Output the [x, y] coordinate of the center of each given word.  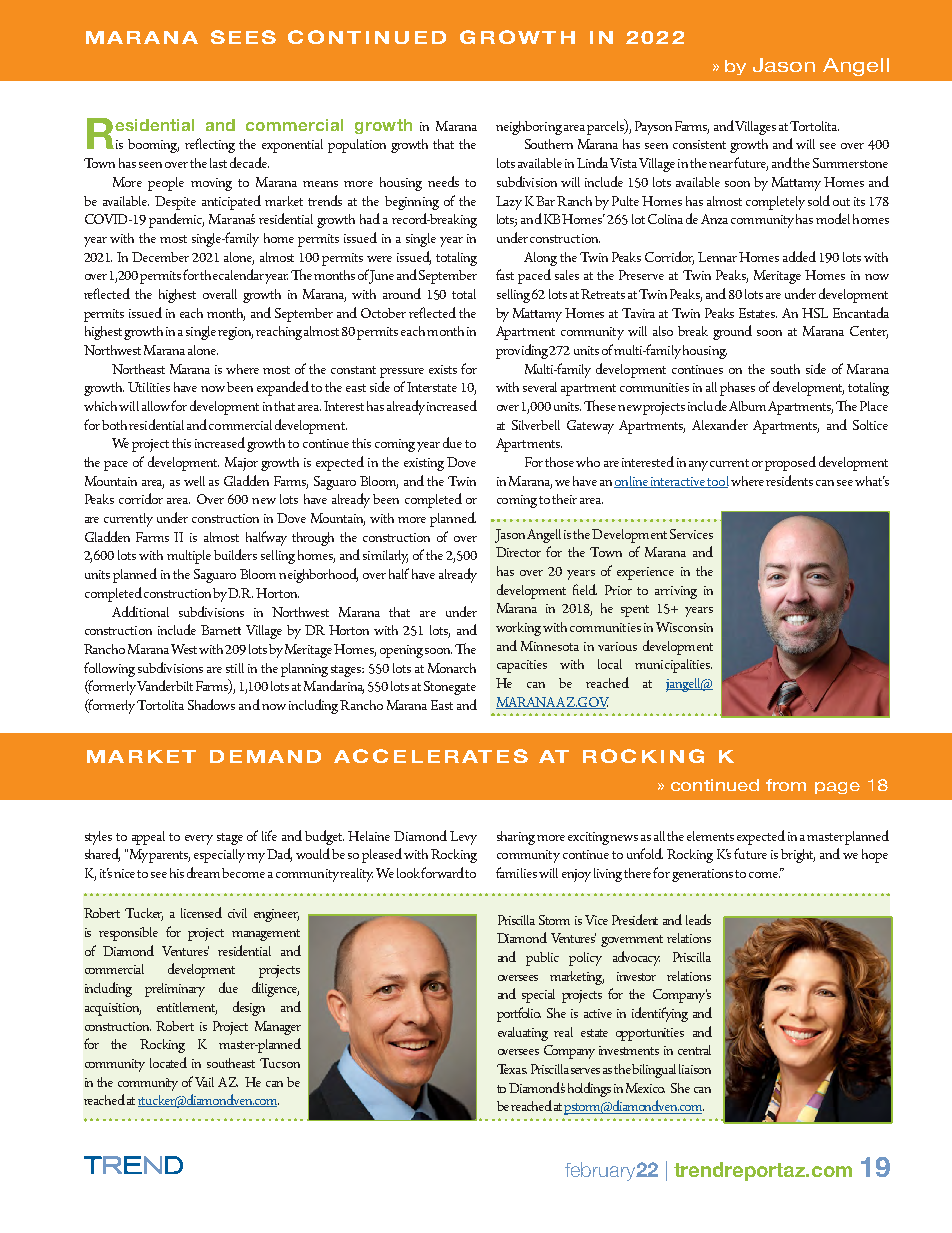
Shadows [211, 704]
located [168, 1062]
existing [424, 464]
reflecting [210, 145]
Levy [463, 838]
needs [443, 181]
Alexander [720, 424]
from [786, 785]
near [721, 165]
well [194, 481]
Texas [512, 1069]
